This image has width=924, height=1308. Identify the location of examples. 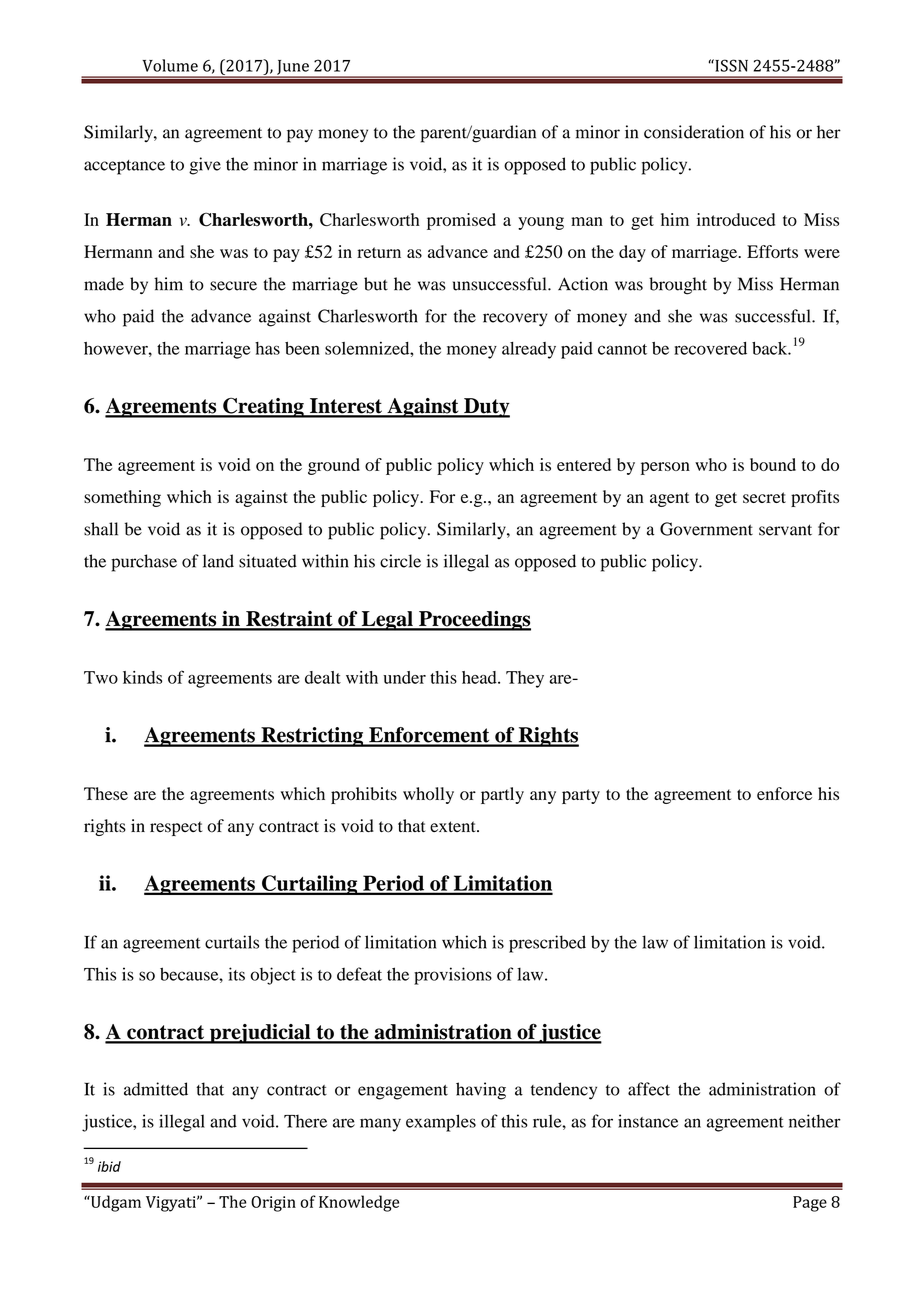
(441, 1123).
